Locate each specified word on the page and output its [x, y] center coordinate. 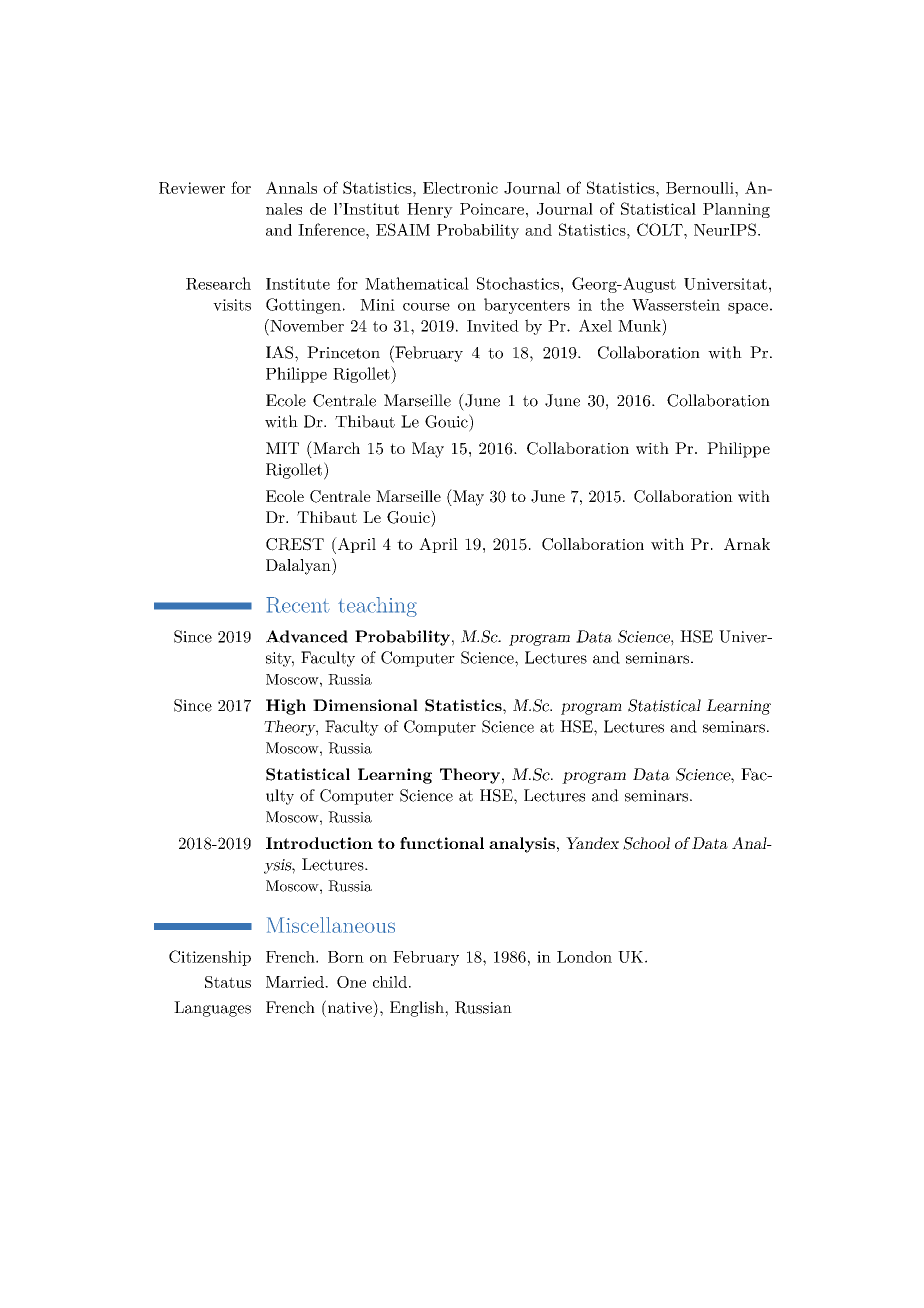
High [286, 707]
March [335, 447]
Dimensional [365, 705]
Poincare [492, 209]
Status [228, 982]
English [418, 1009]
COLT [661, 229]
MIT [282, 448]
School [646, 843]
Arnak [747, 544]
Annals [291, 187]
